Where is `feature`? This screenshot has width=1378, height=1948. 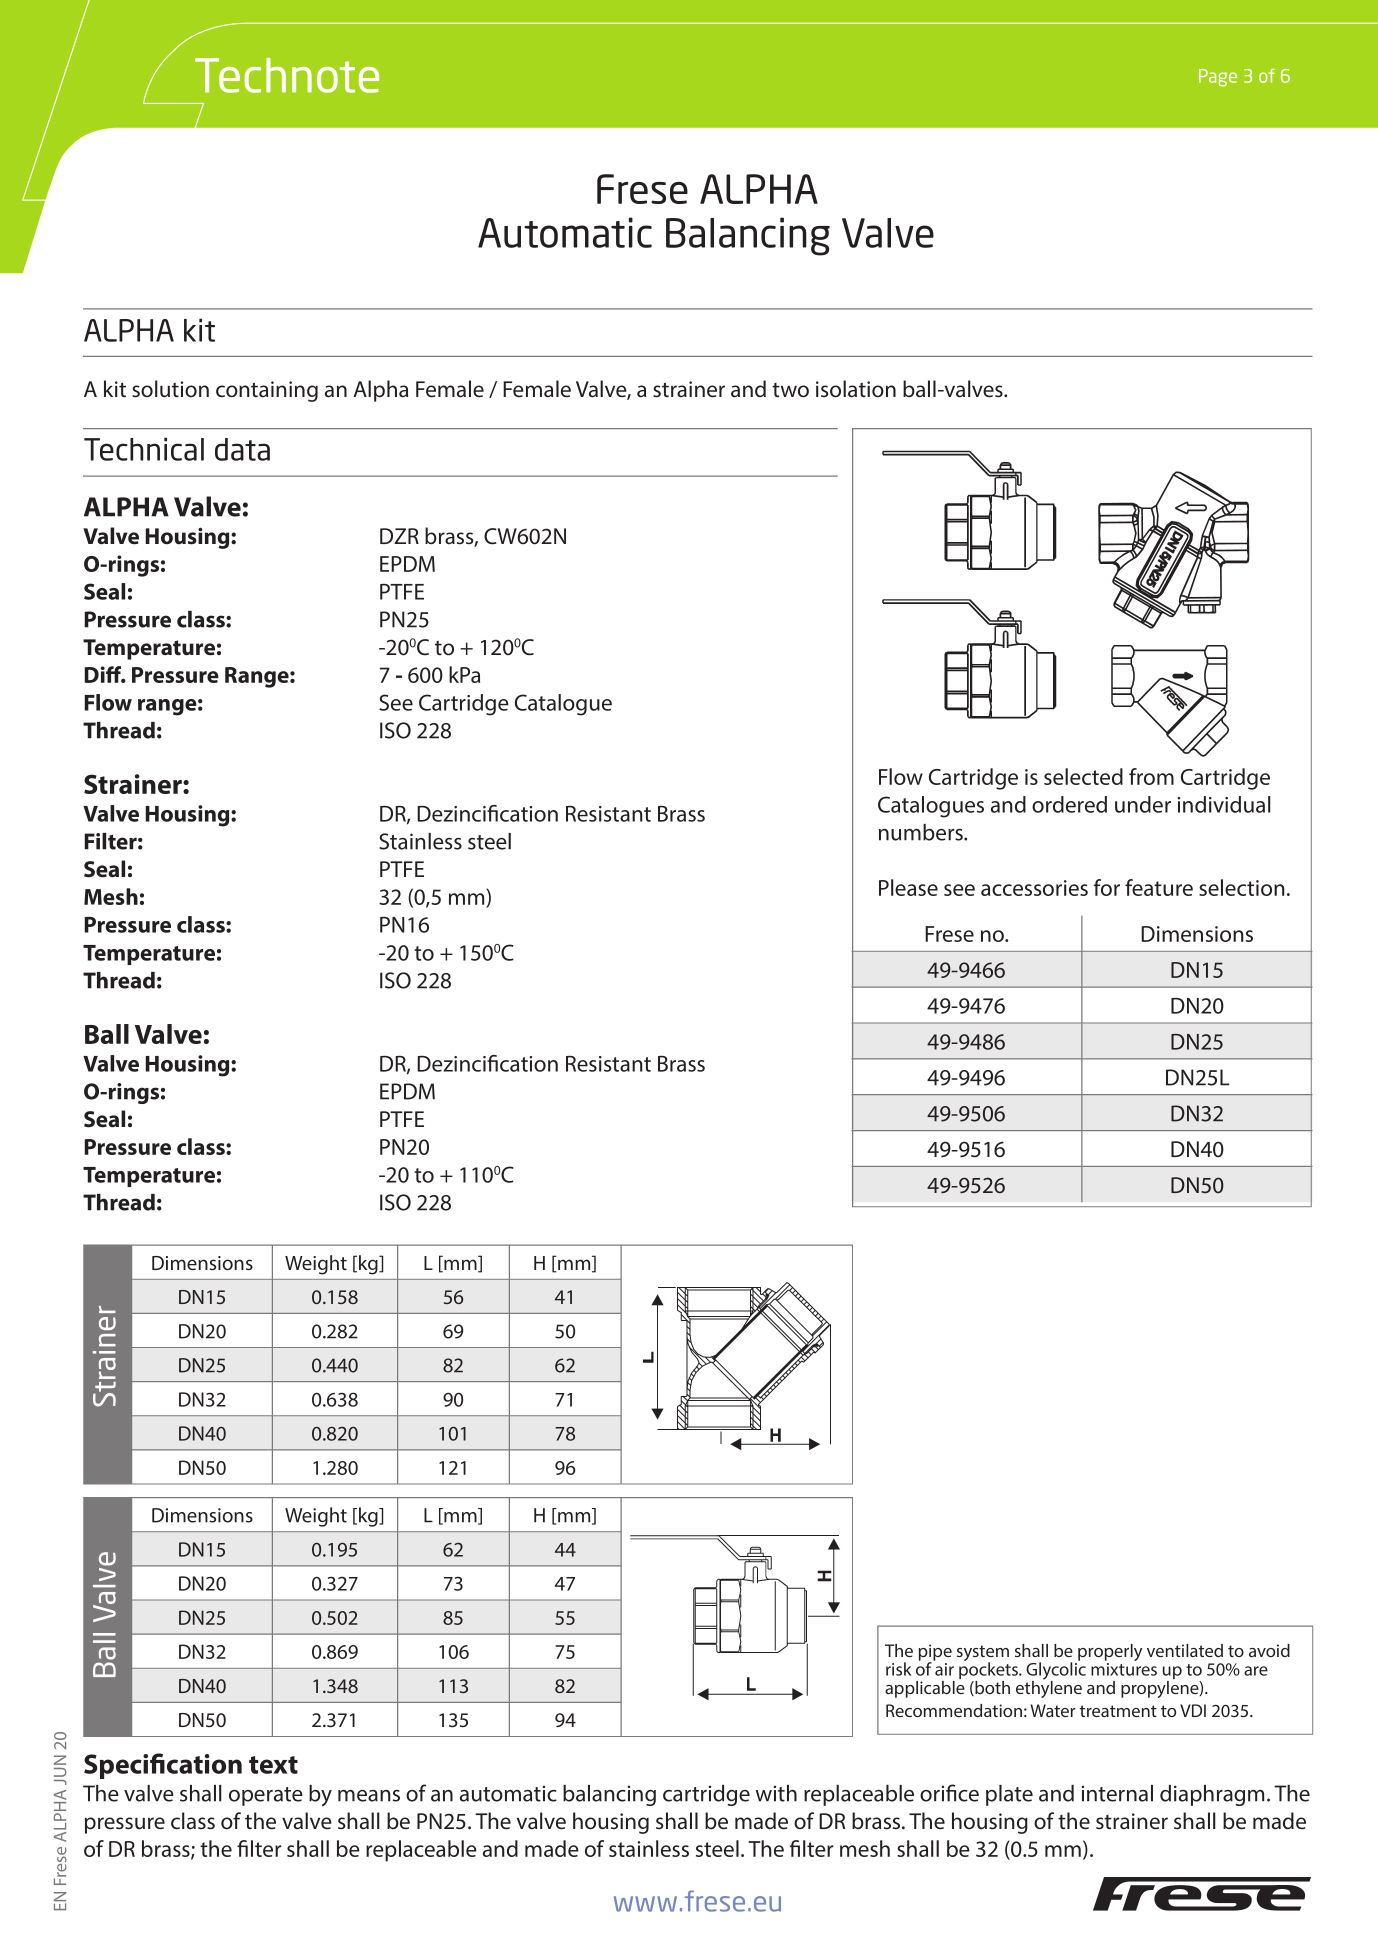 feature is located at coordinates (1159, 887).
